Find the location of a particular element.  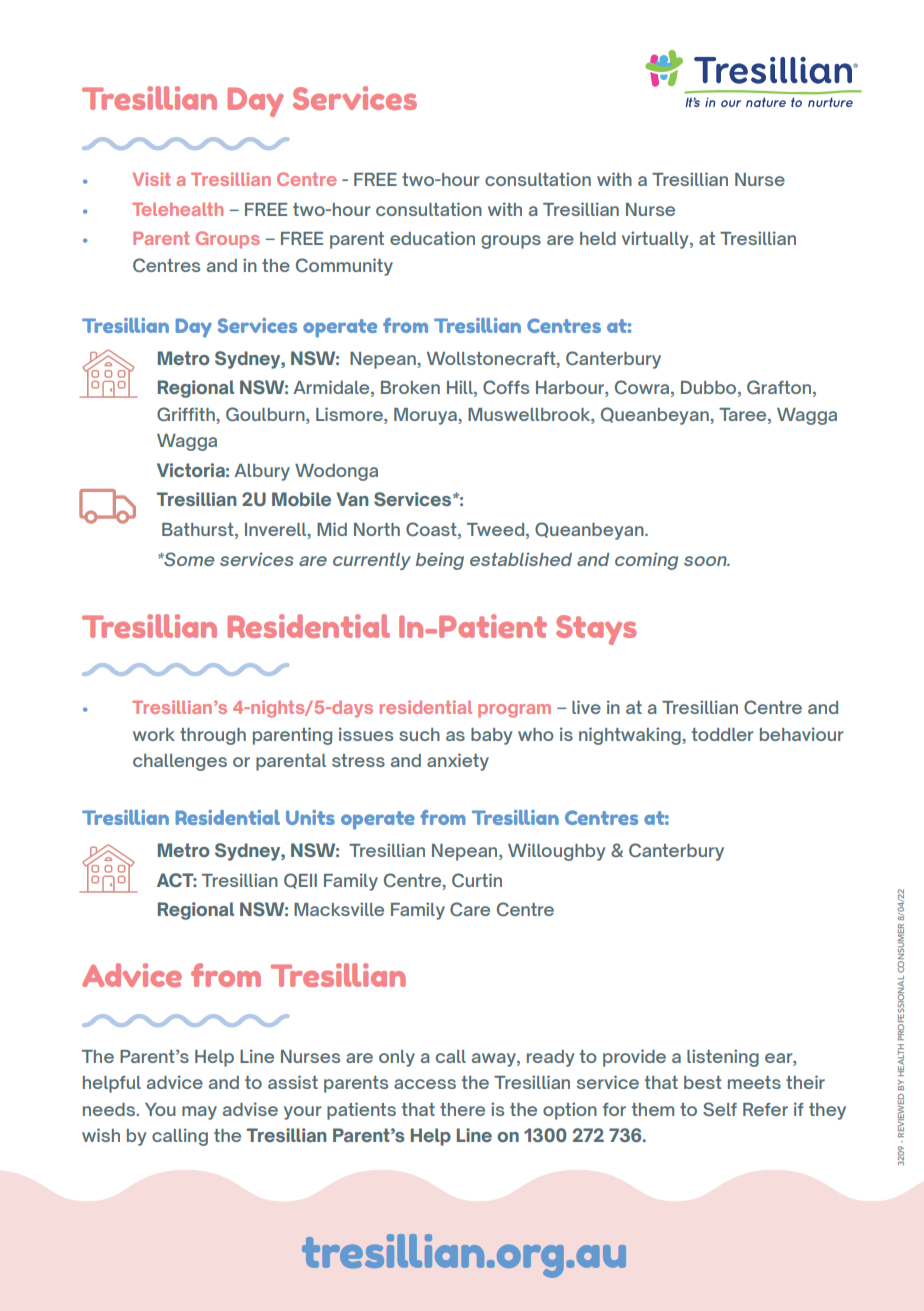

Willoughby is located at coordinates (556, 852).
